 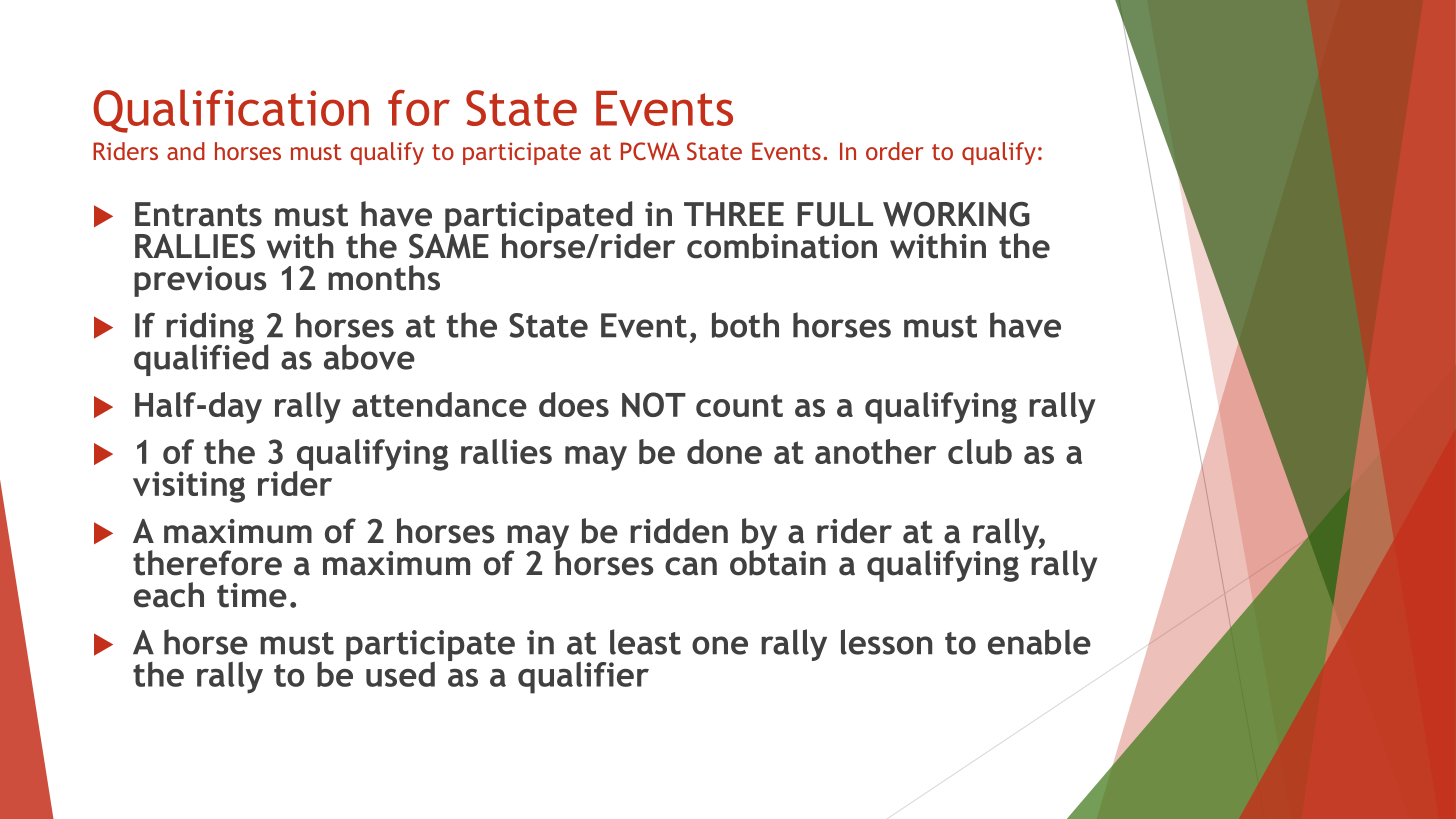 I want to click on lesson, so click(x=886, y=642).
